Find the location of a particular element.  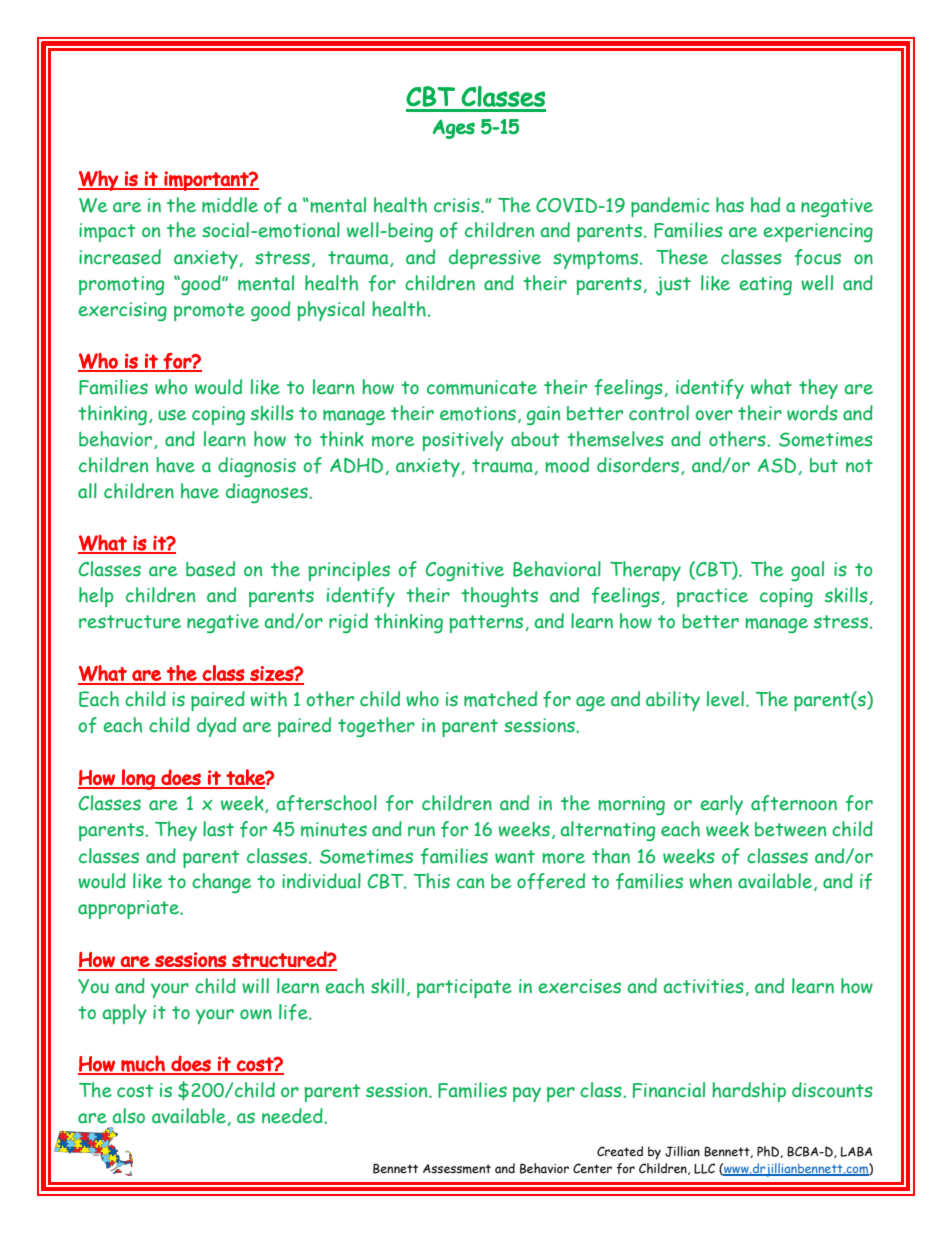

last is located at coordinates (218, 829).
